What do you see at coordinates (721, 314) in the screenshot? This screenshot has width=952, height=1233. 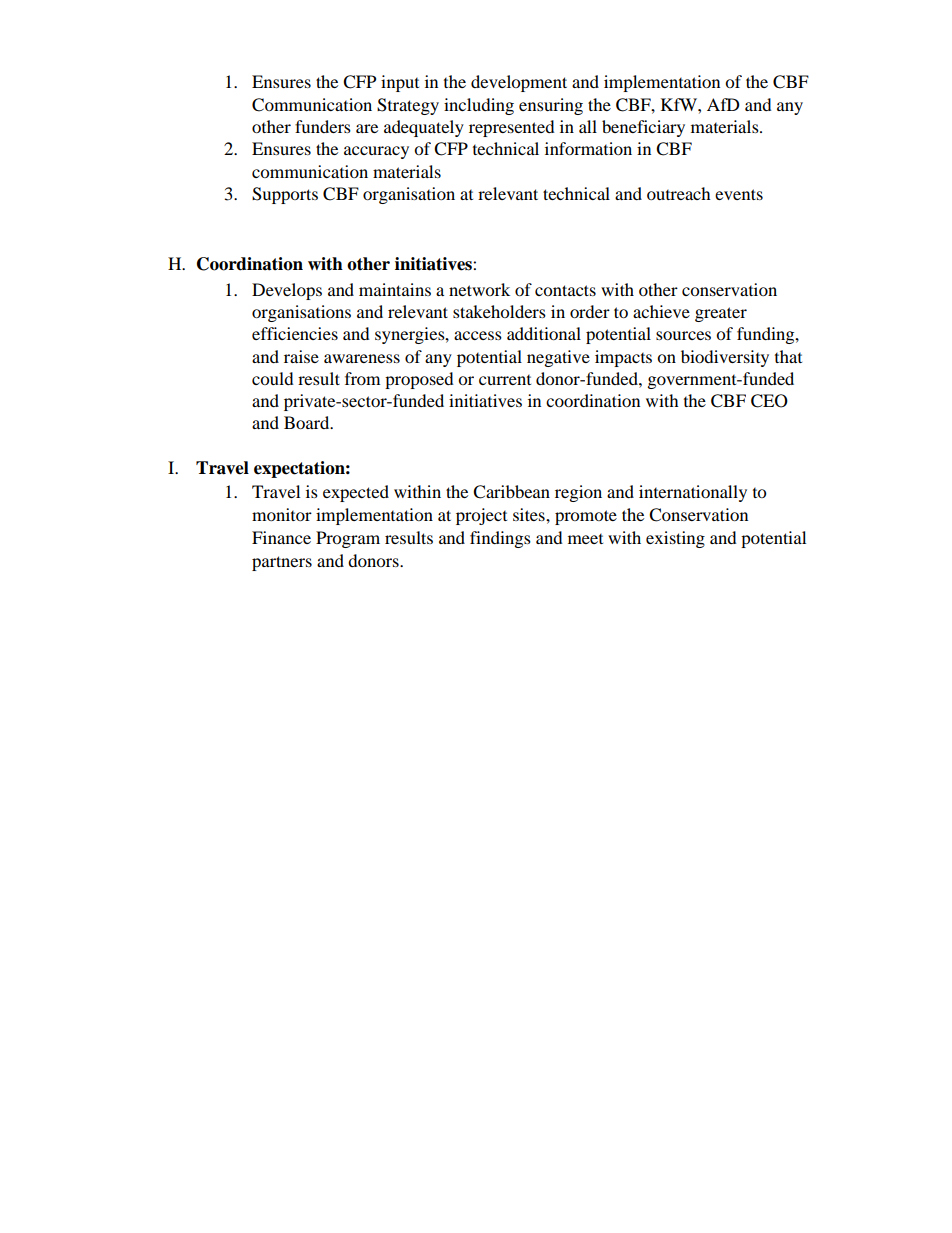 I see `greater` at bounding box center [721, 314].
